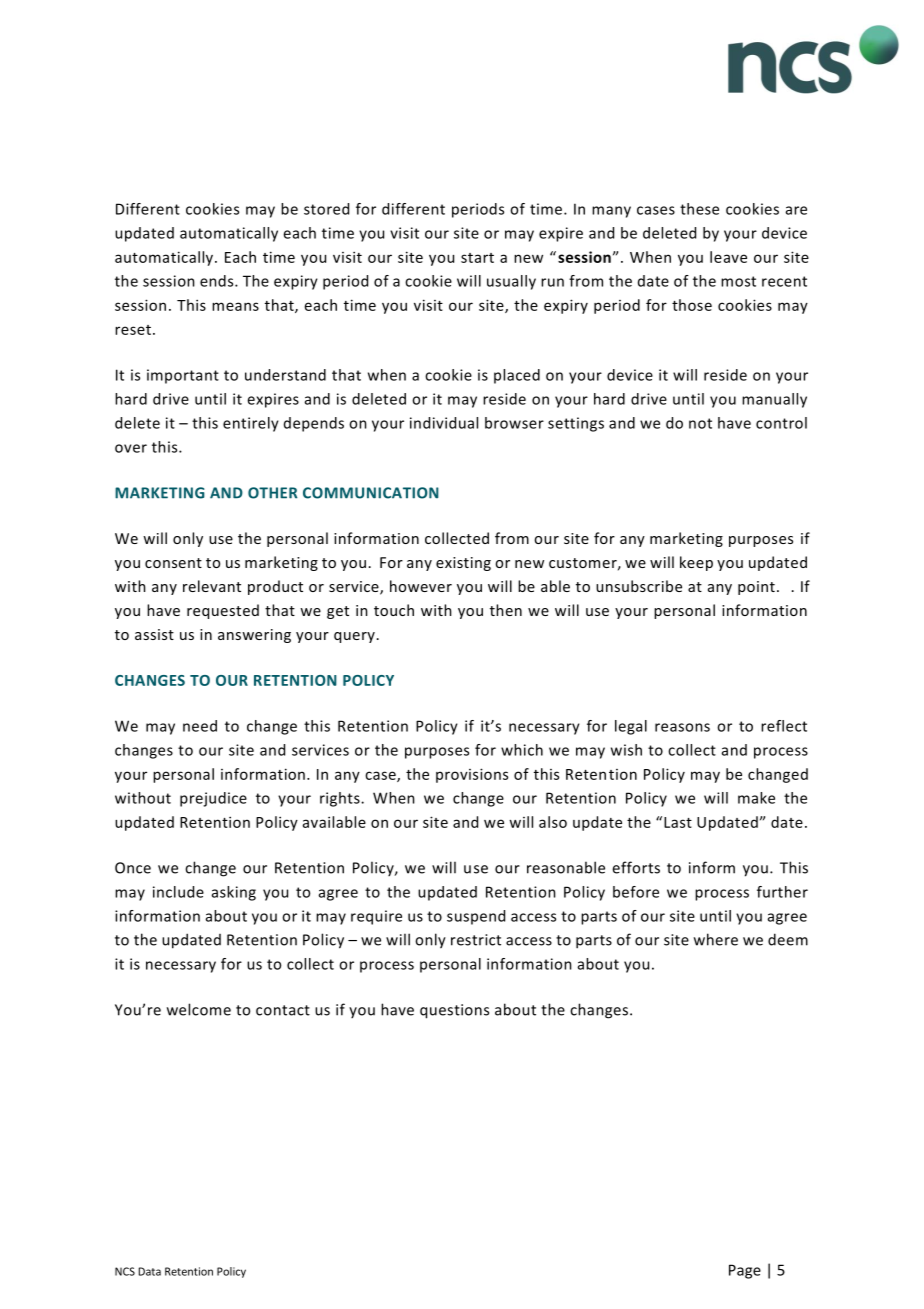 The height and width of the screenshot is (1309, 924). What do you see at coordinates (477, 258) in the screenshot?
I see `start` at bounding box center [477, 258].
